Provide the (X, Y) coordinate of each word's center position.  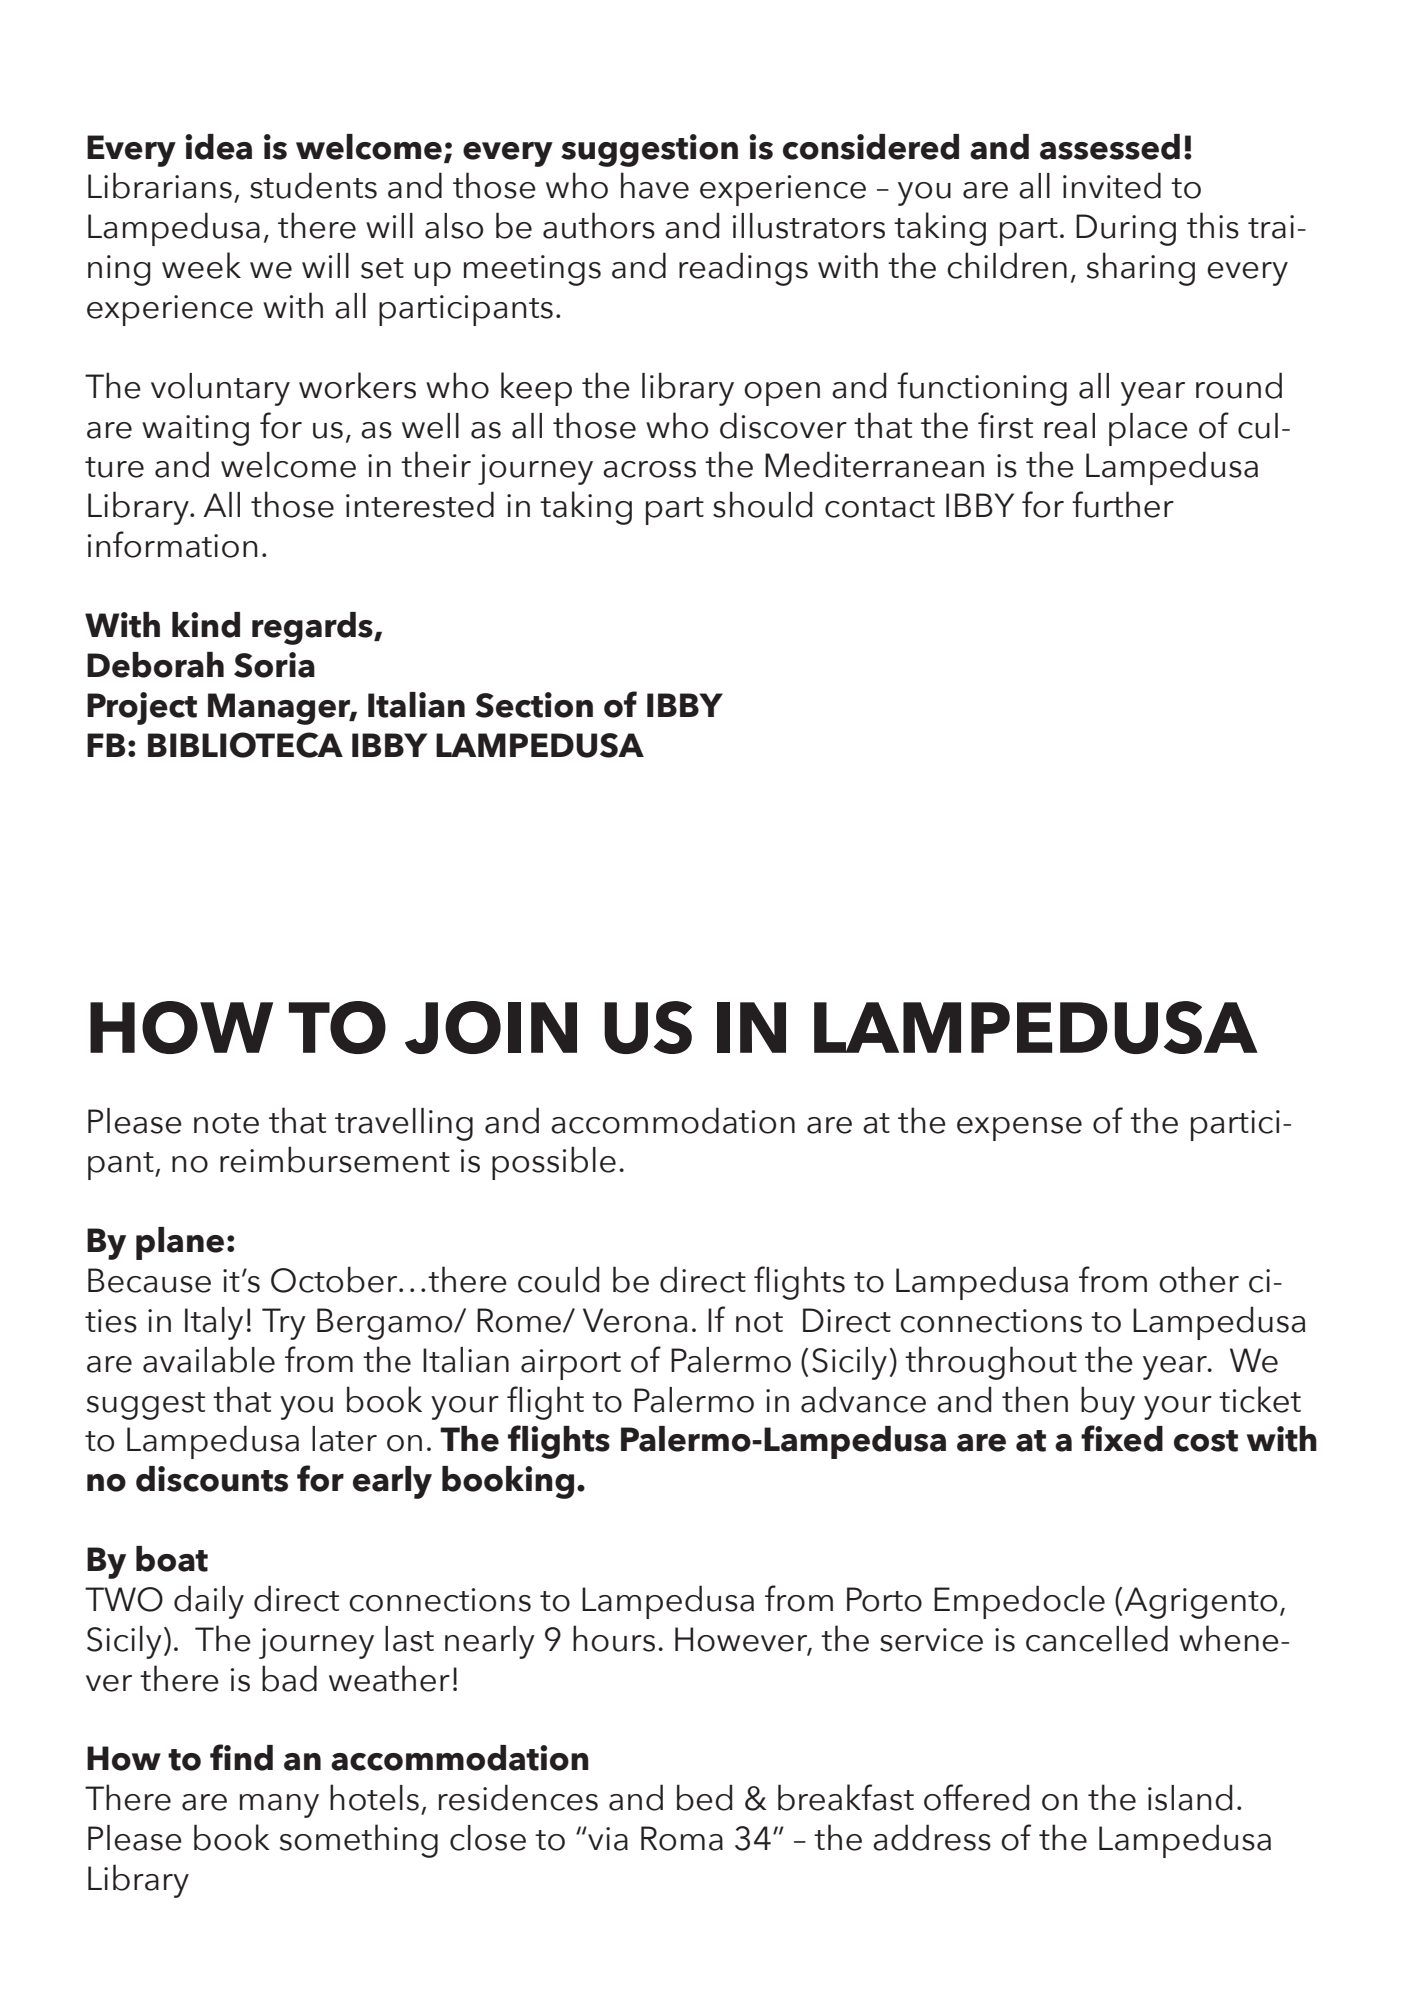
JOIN (491, 1027)
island (1190, 1797)
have (655, 185)
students (313, 185)
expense (1019, 1129)
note (226, 1123)
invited (1112, 185)
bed (704, 1797)
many (279, 1806)
